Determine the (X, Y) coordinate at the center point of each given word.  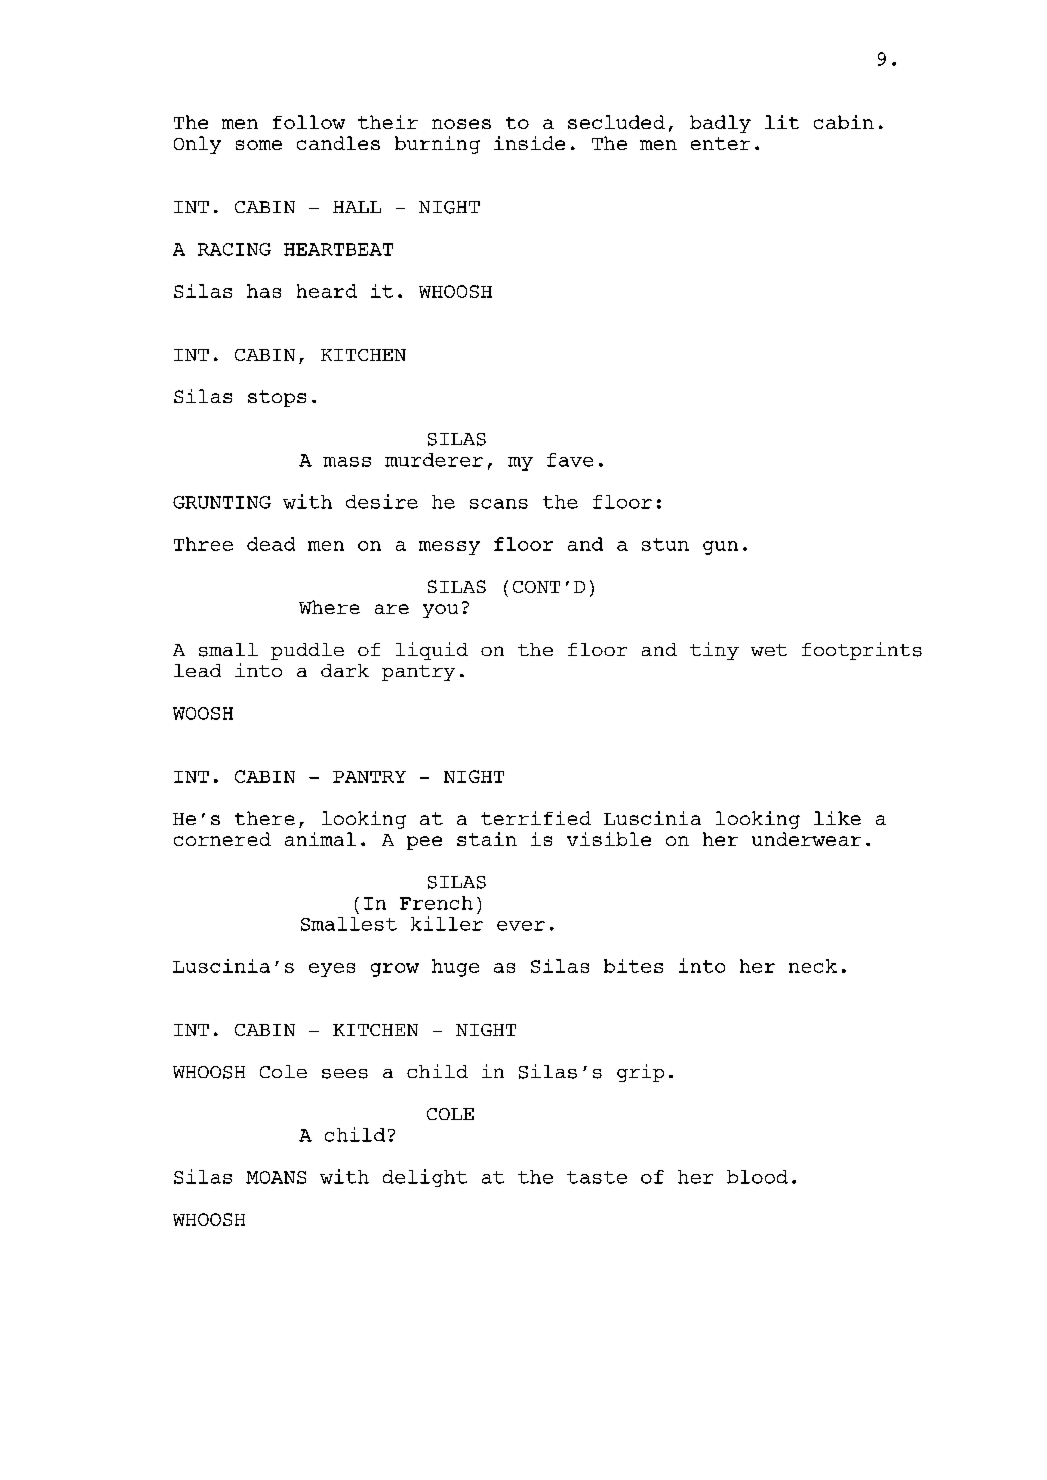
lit (782, 122)
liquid (432, 651)
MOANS (276, 1177)
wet (769, 650)
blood (757, 1177)
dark (345, 670)
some (259, 145)
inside (529, 143)
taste (597, 1177)
